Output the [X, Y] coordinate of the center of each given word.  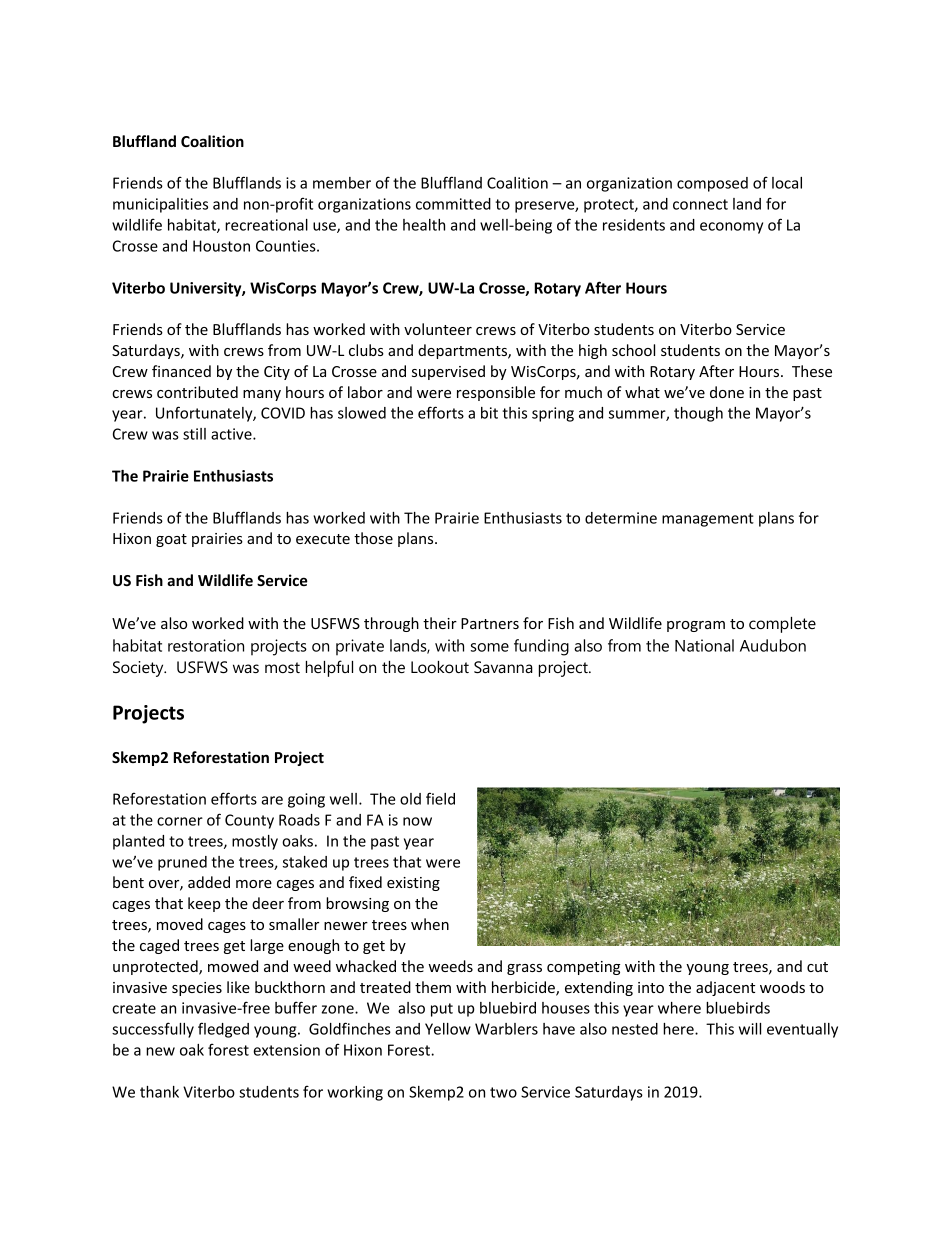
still [194, 434]
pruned [182, 863]
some [490, 647]
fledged [223, 1030]
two [503, 1092]
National [704, 645]
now [417, 821]
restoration [206, 645]
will [750, 1029]
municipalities [160, 205]
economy [731, 228]
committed [453, 204]
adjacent [725, 988]
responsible [496, 393]
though [698, 414]
